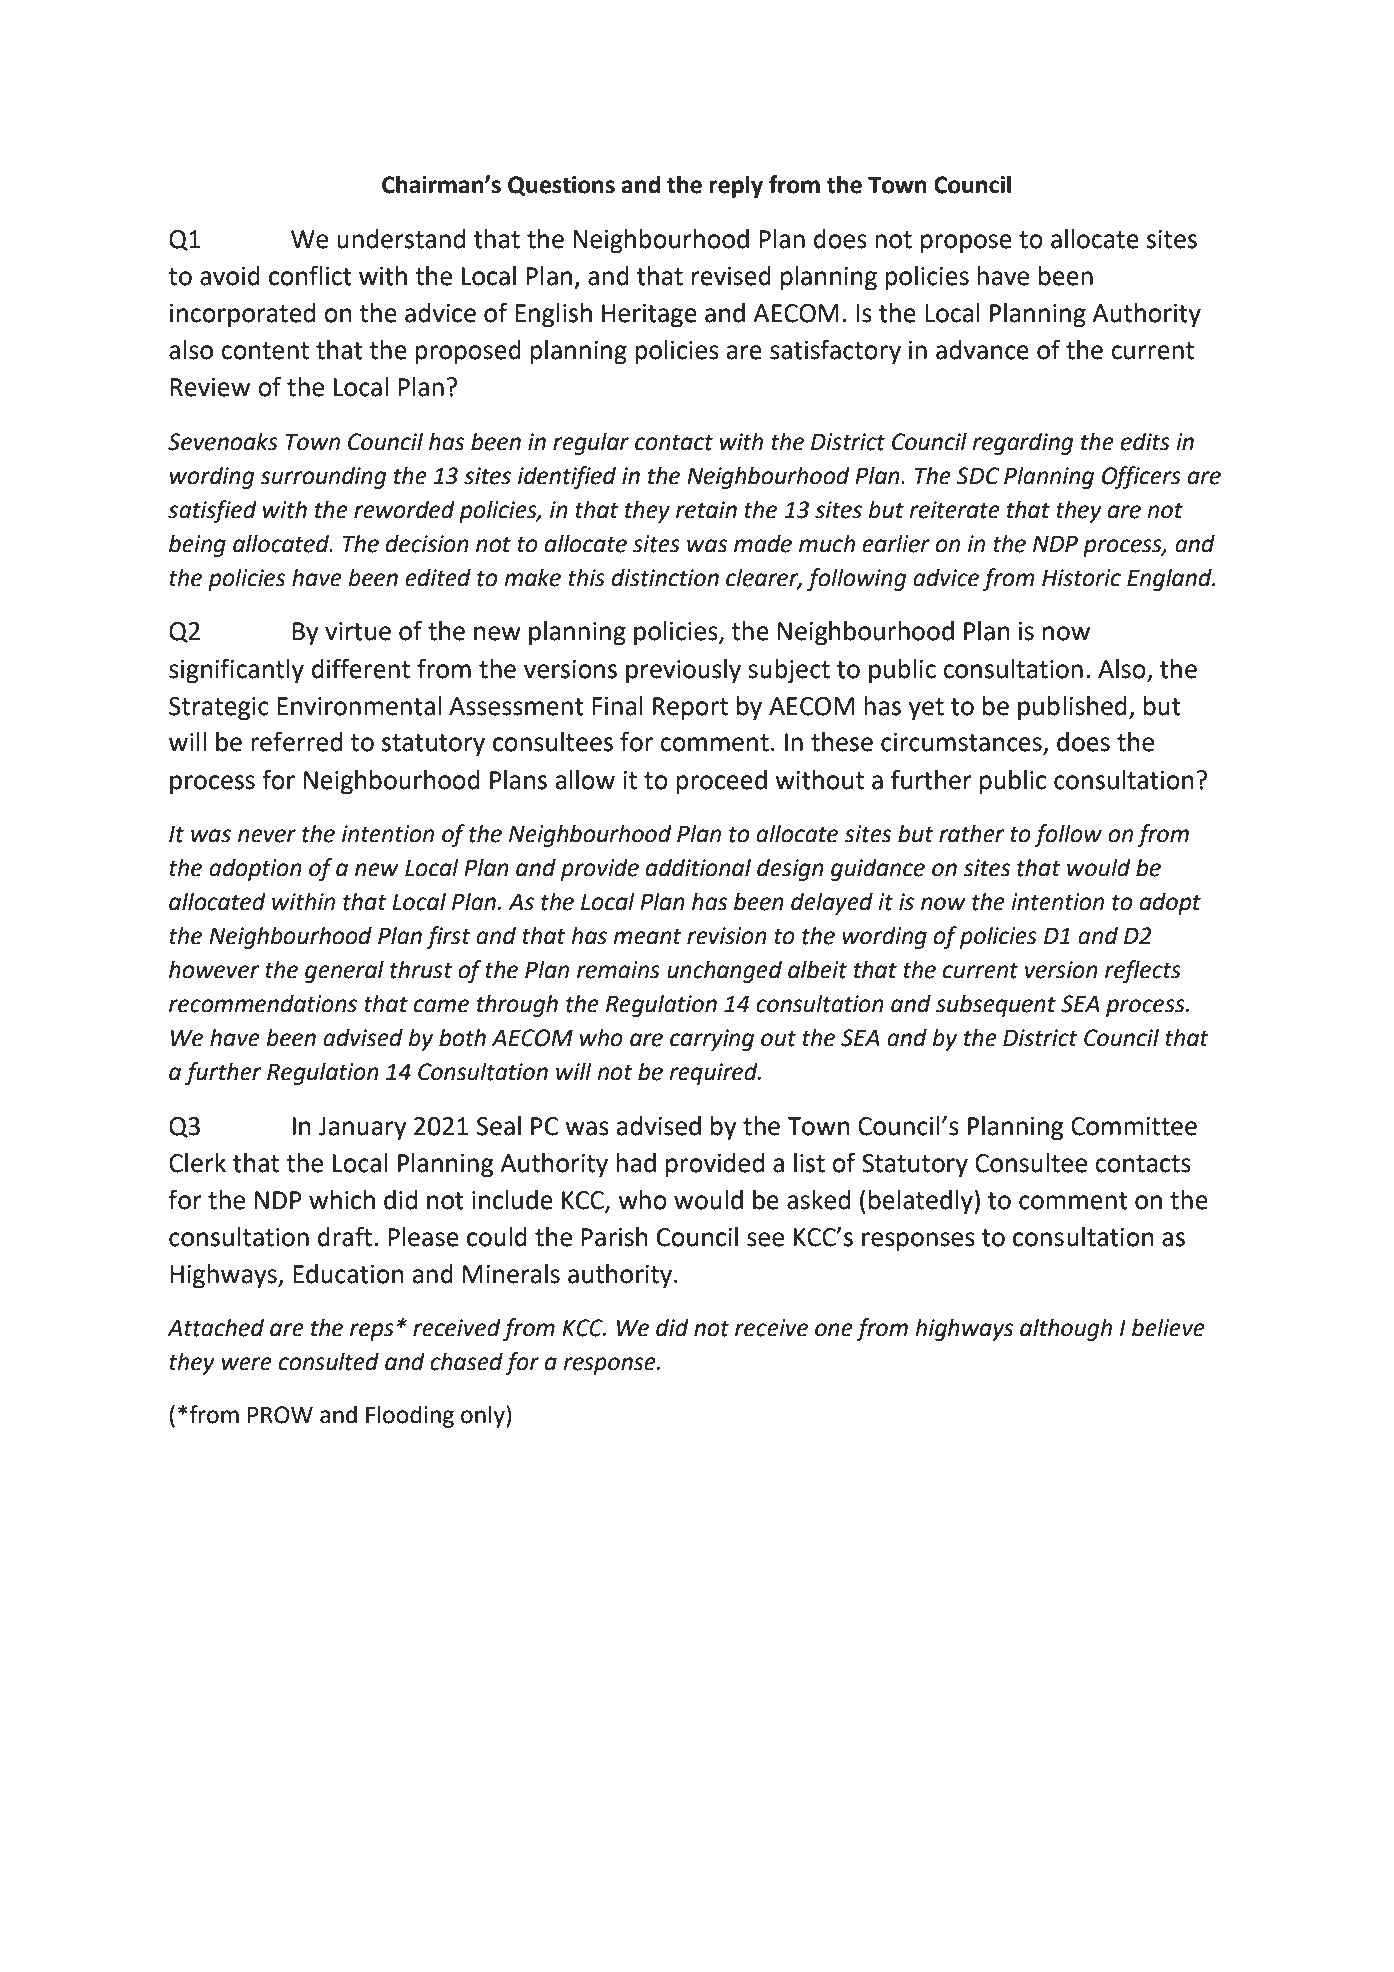 This screenshot has width=1394, height=1972. I want to click on one, so click(834, 1330).
